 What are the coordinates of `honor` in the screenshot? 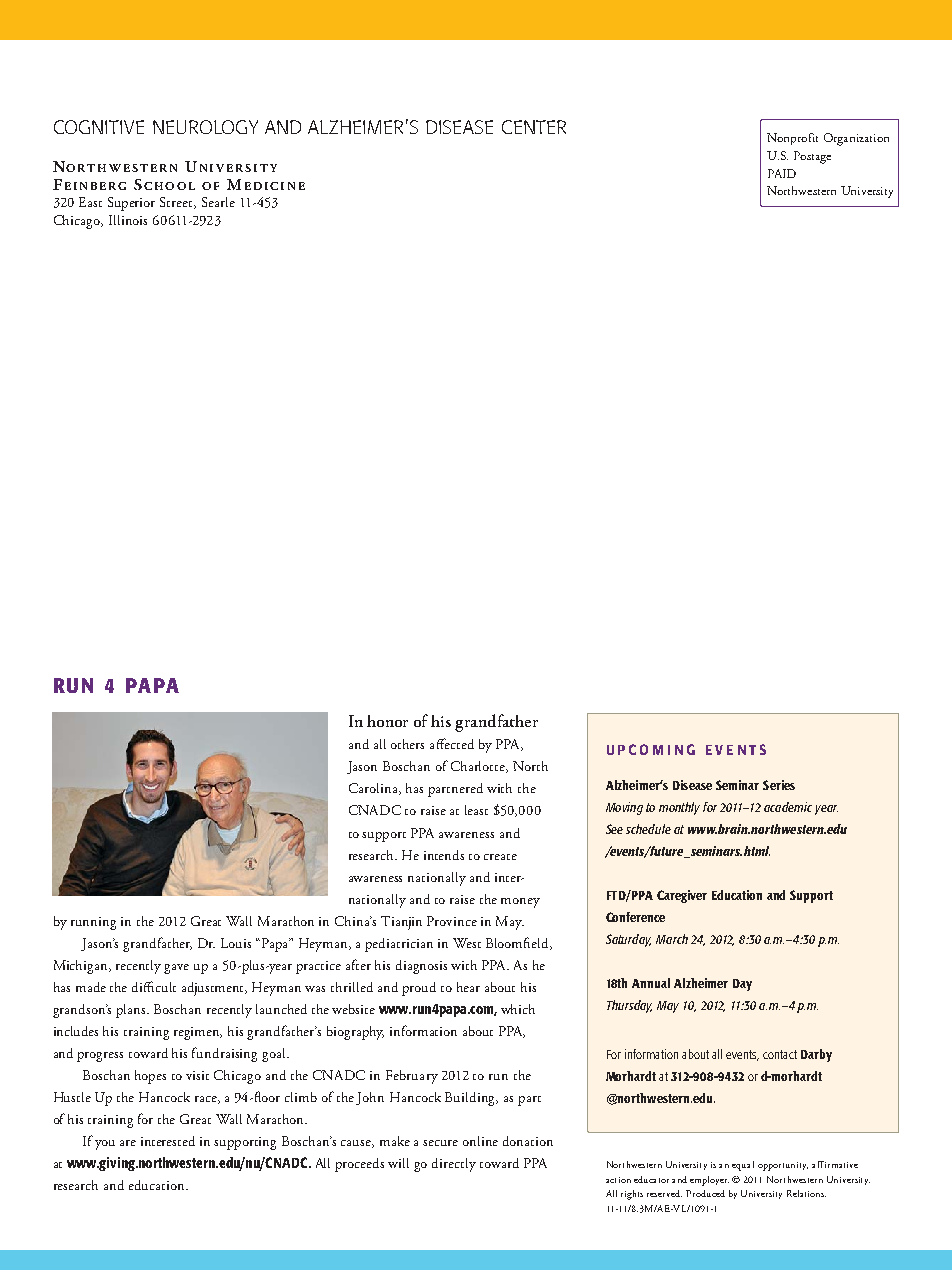 It's located at (387, 721).
